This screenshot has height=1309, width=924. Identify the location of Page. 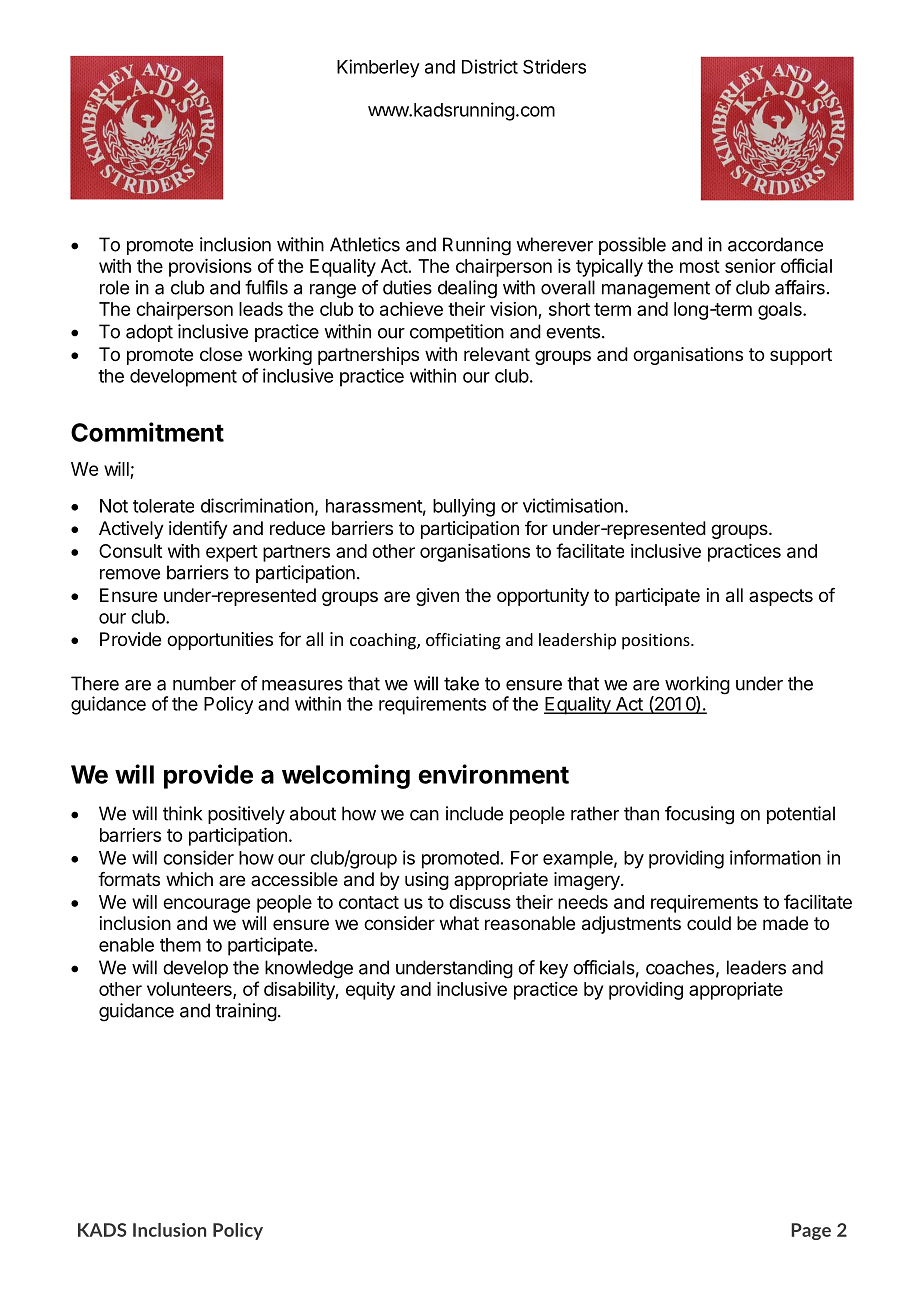
(811, 1231).
